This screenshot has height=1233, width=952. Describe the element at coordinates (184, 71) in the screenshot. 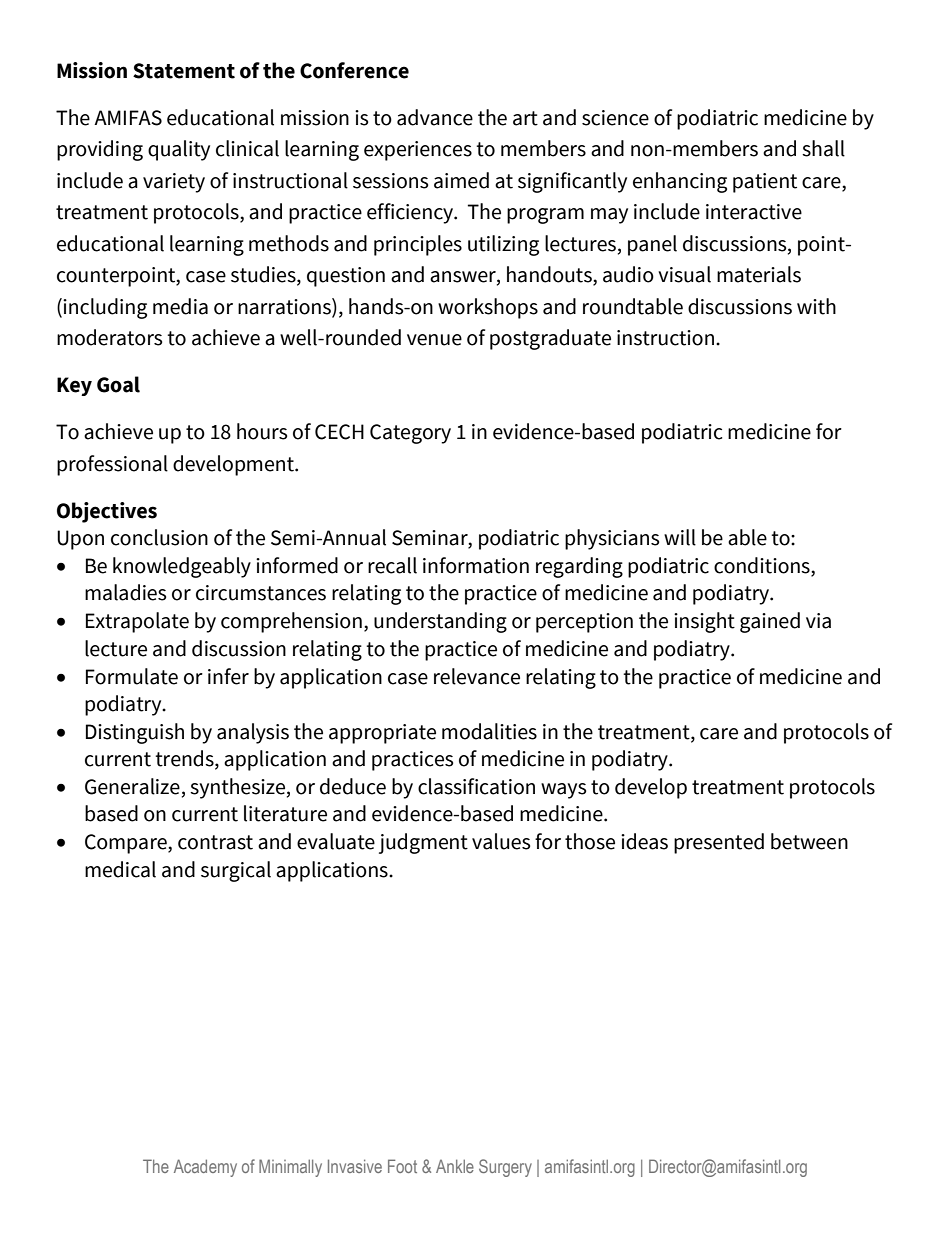

I see `Statement` at that location.
